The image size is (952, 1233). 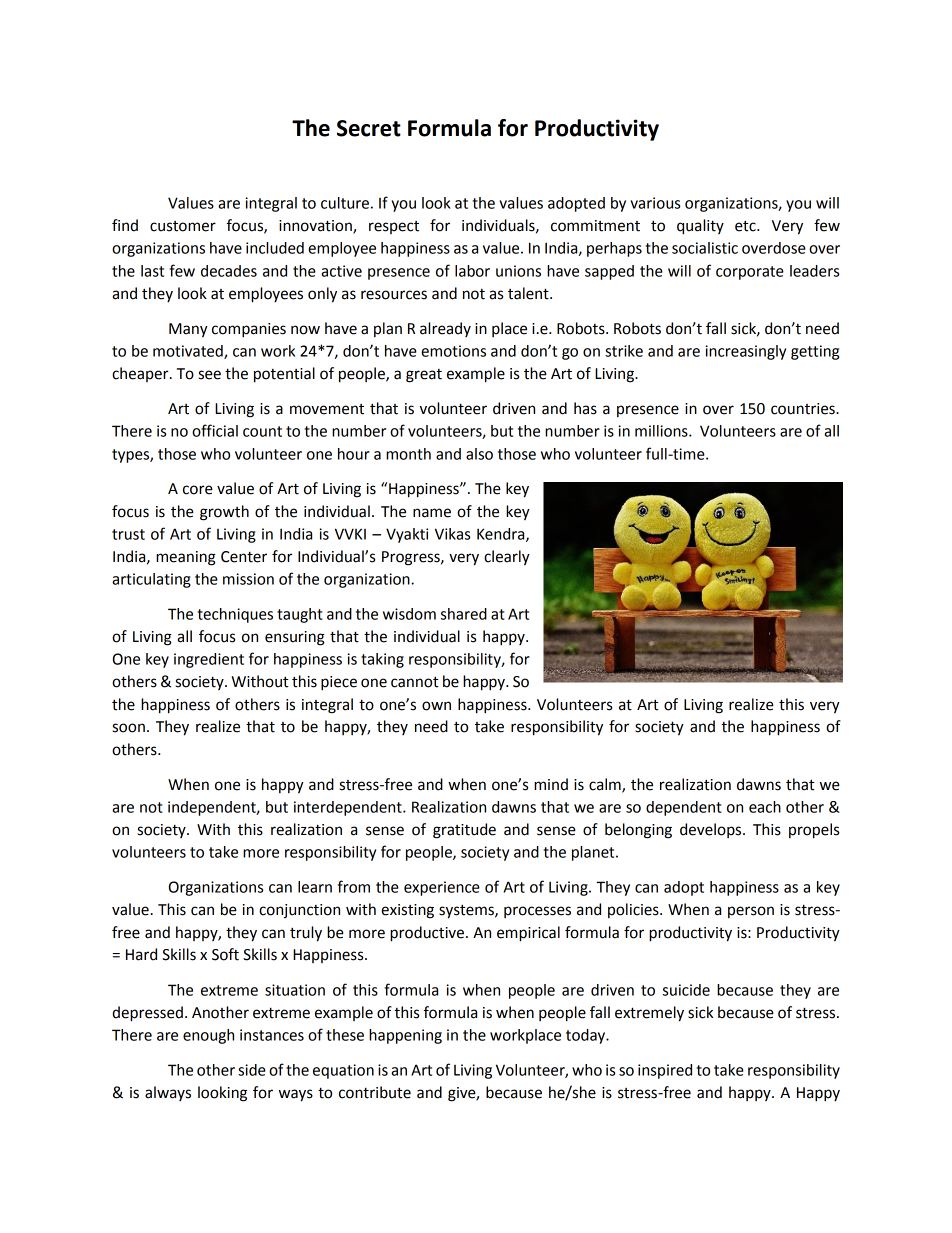 What do you see at coordinates (369, 128) in the page?
I see `Secret` at bounding box center [369, 128].
